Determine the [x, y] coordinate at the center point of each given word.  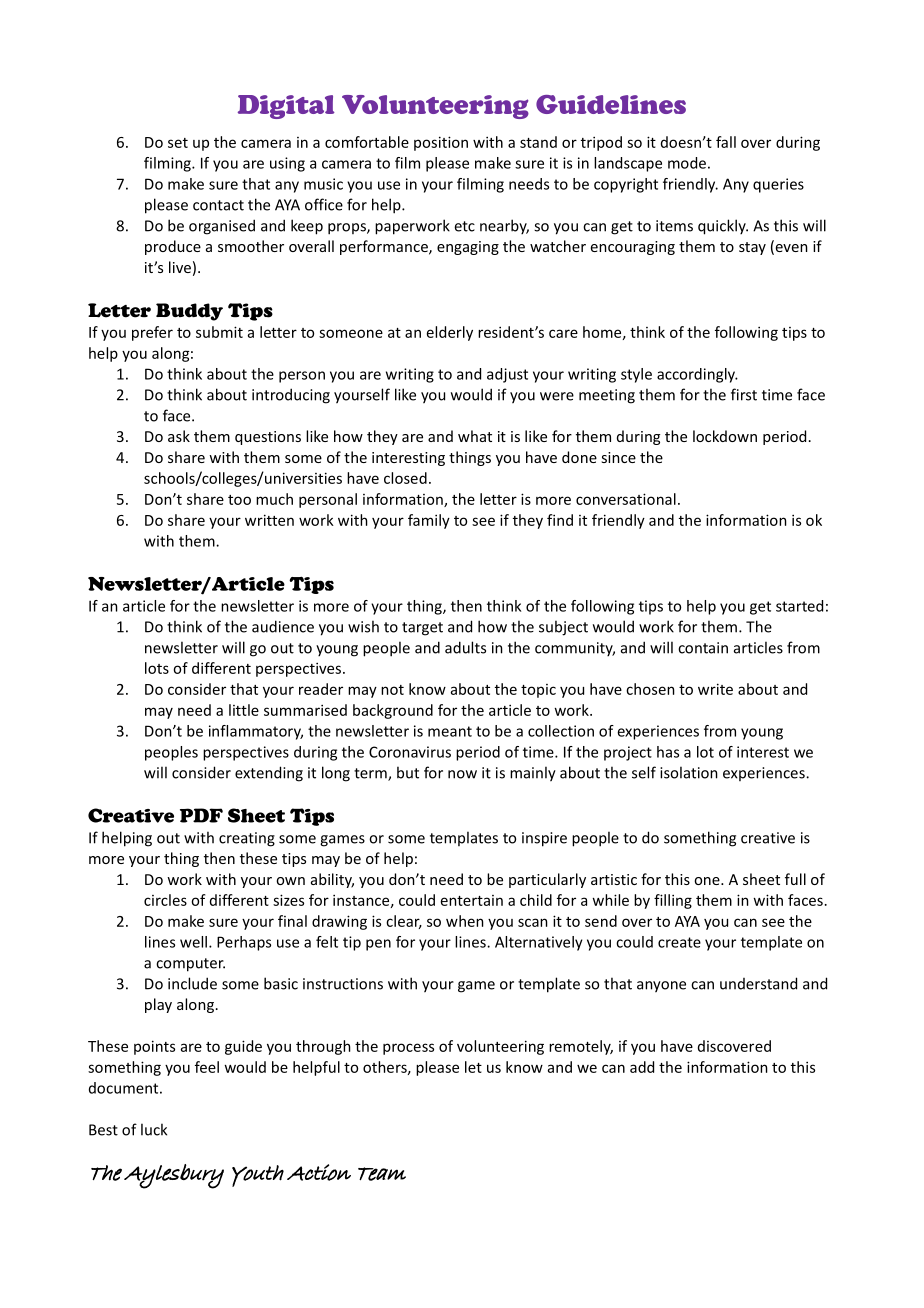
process [408, 1049]
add [642, 1067]
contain [703, 648]
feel [207, 1067]
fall [726, 142]
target [422, 629]
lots [157, 668]
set [178, 143]
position [441, 143]
